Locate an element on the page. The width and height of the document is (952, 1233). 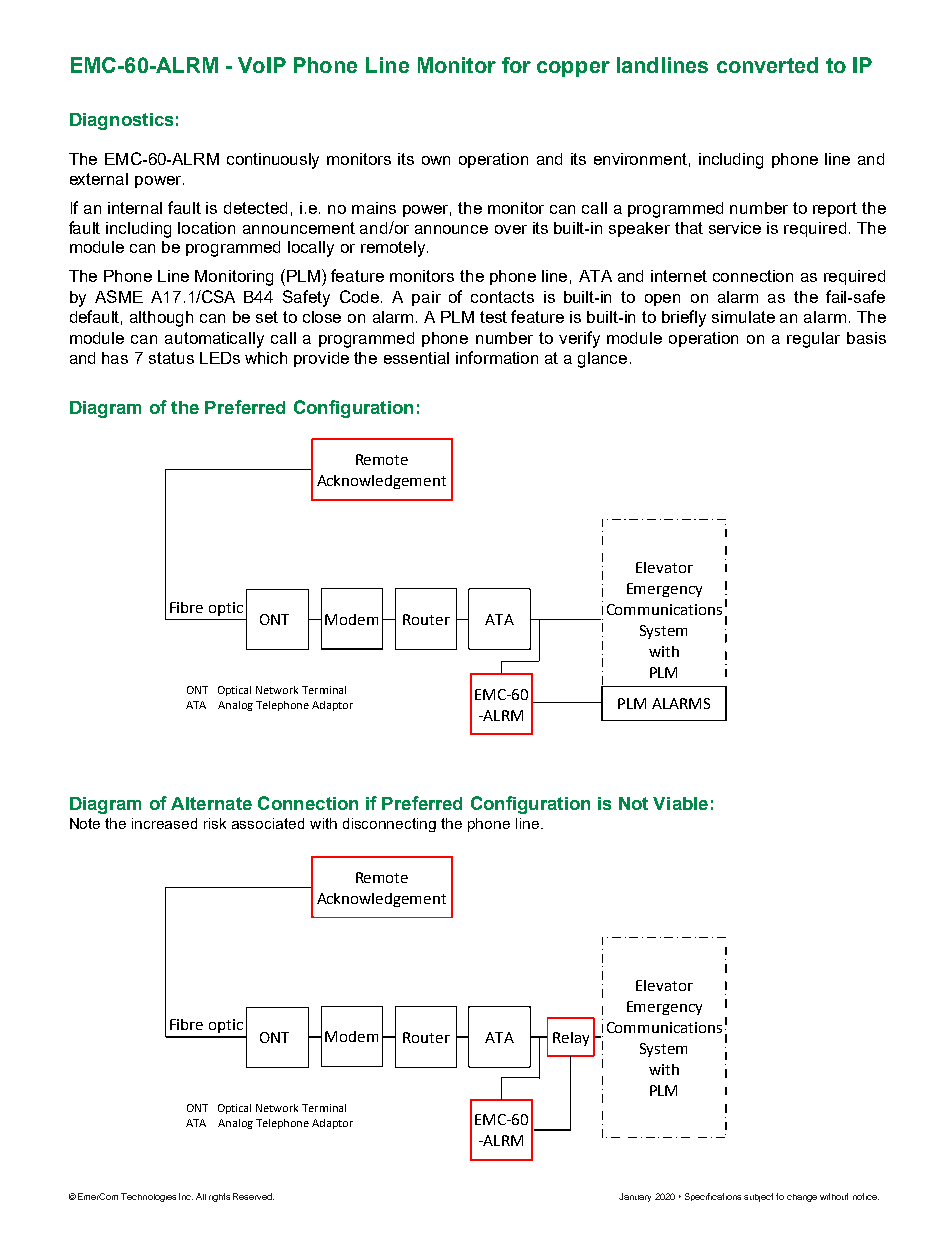
Diagnostics is located at coordinates (121, 121).
